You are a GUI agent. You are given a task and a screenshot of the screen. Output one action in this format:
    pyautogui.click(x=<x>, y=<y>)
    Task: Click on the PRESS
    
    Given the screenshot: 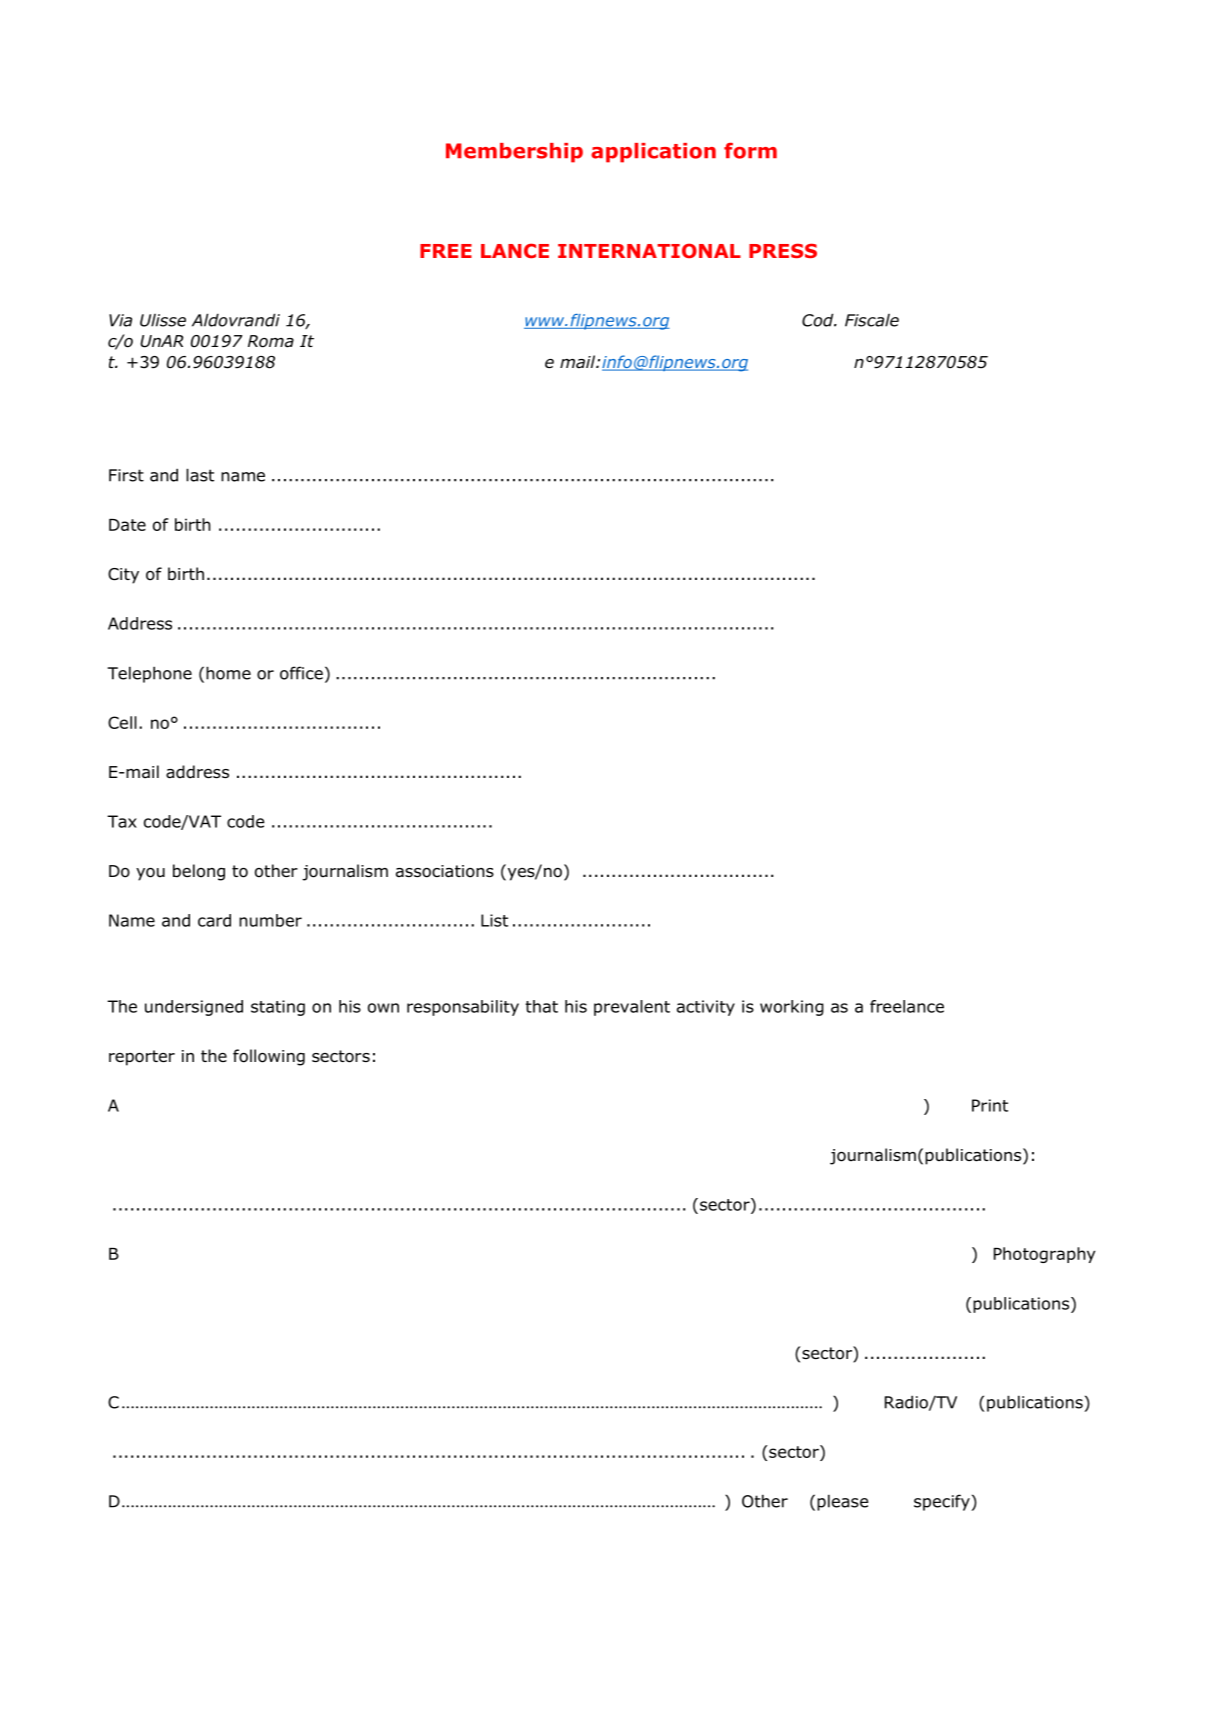 What is the action you would take?
    pyautogui.click(x=783, y=250)
